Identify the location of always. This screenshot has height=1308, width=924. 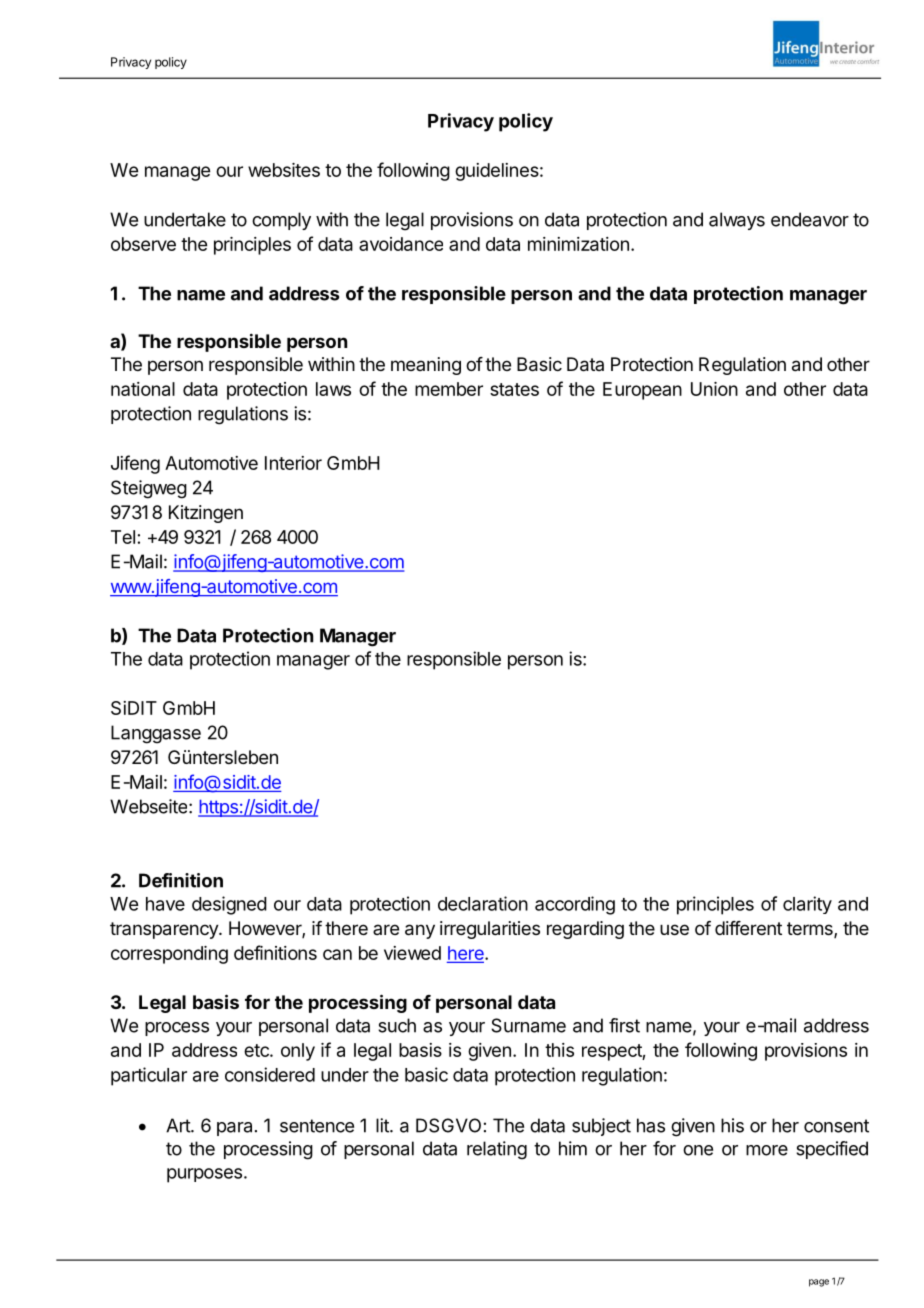
(737, 221).
